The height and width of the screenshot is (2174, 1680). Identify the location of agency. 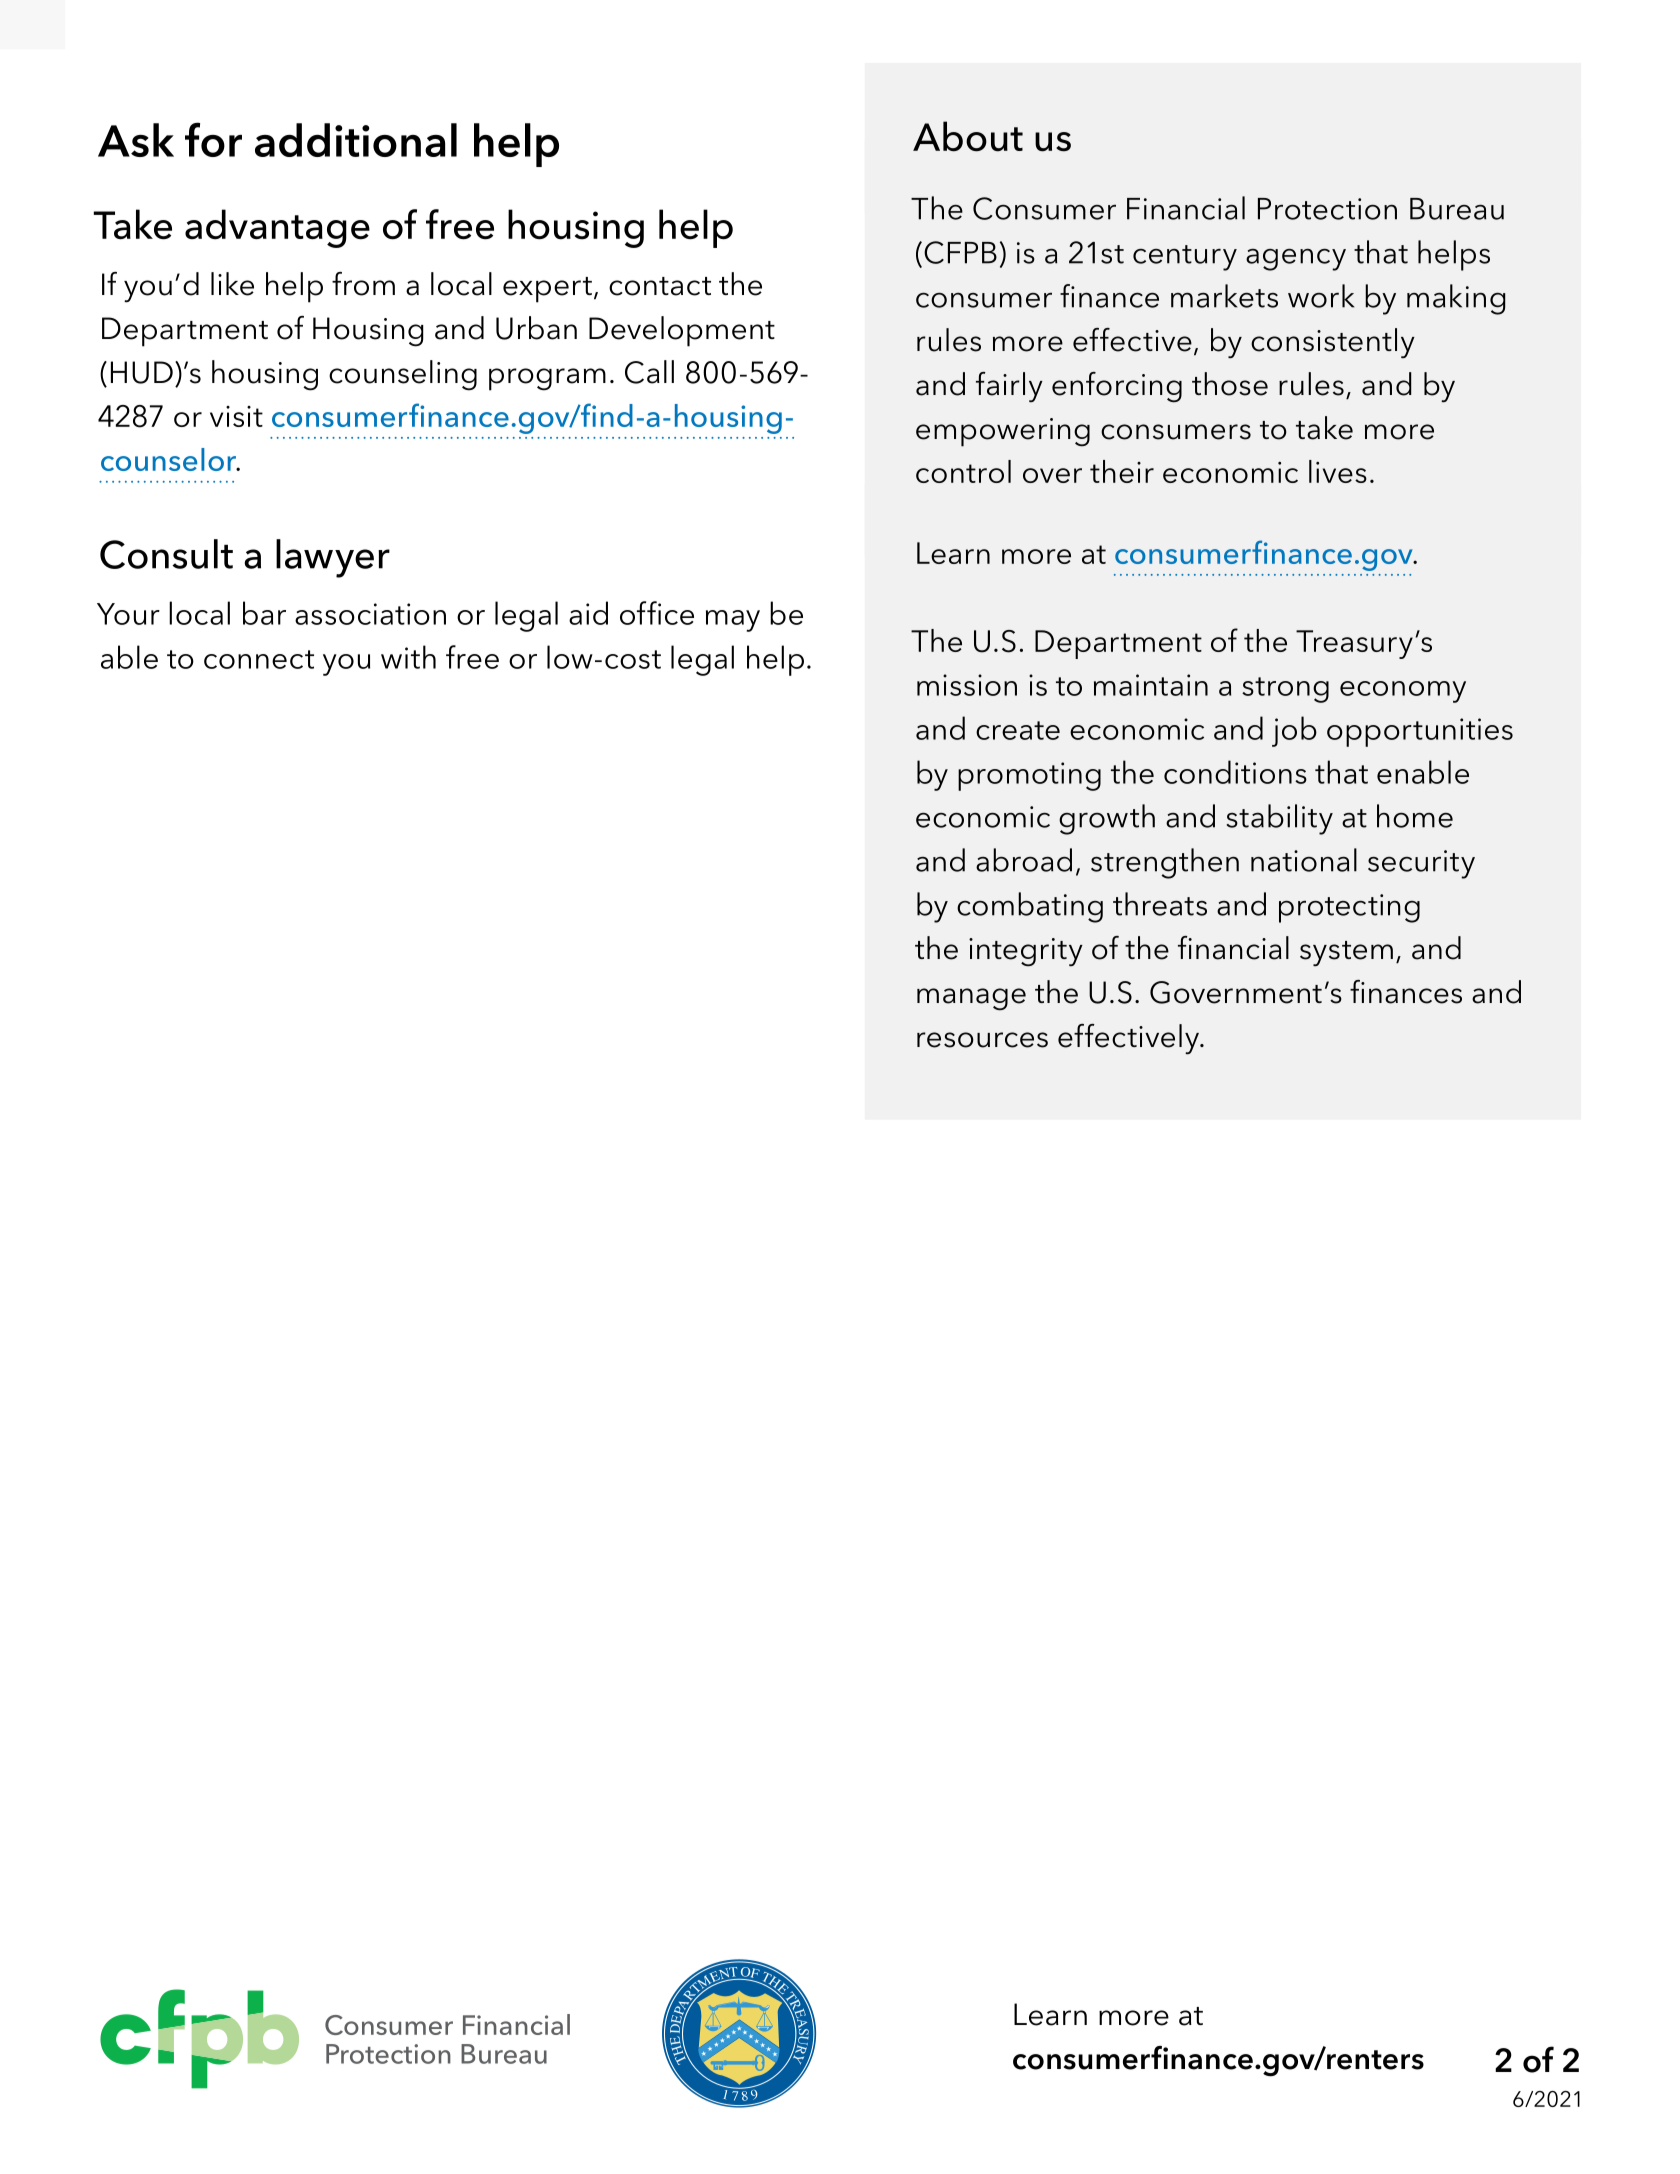
(1296, 259).
